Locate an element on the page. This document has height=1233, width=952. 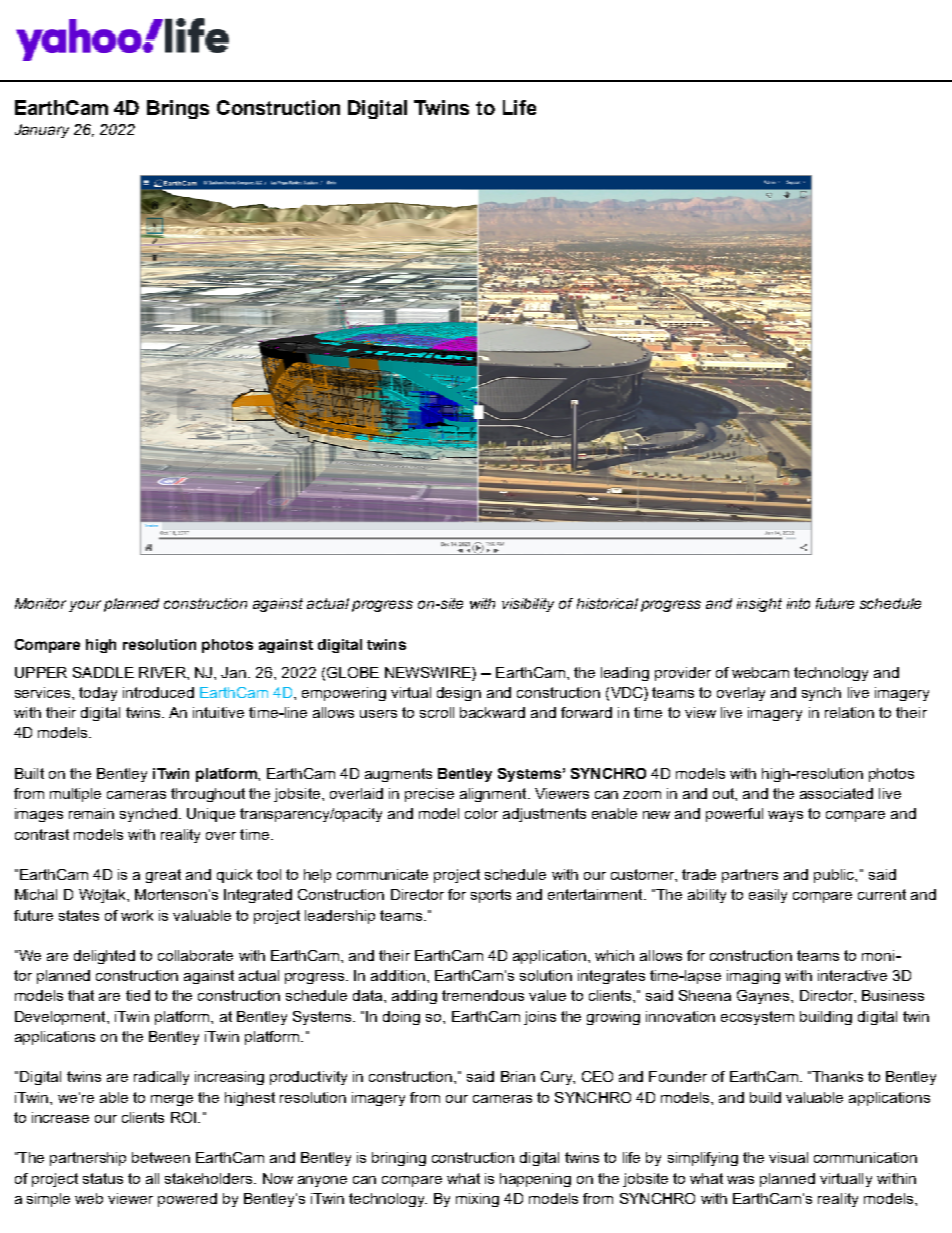
Brings is located at coordinates (178, 109).
